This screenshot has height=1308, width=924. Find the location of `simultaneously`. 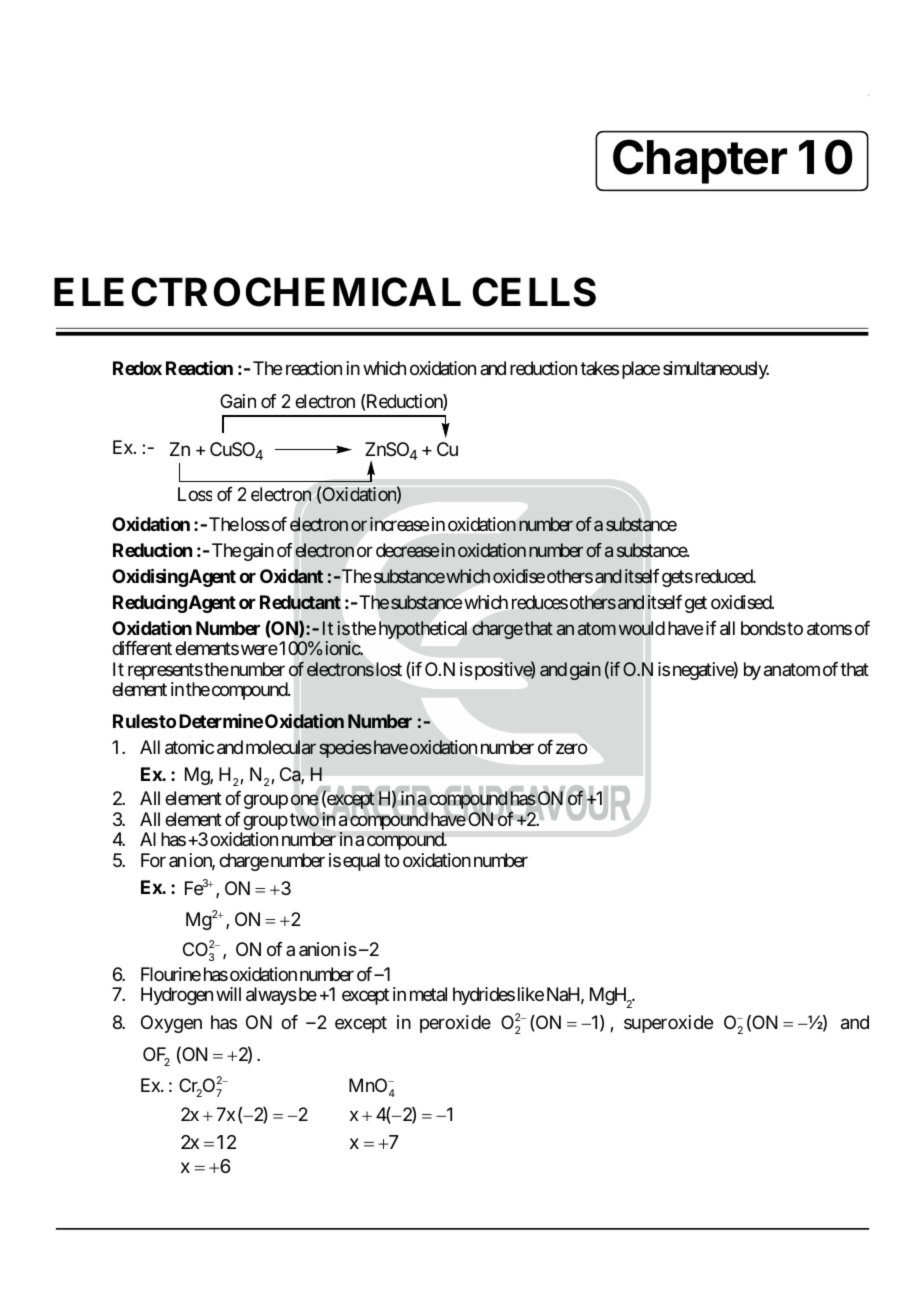

simultaneously is located at coordinates (716, 370).
